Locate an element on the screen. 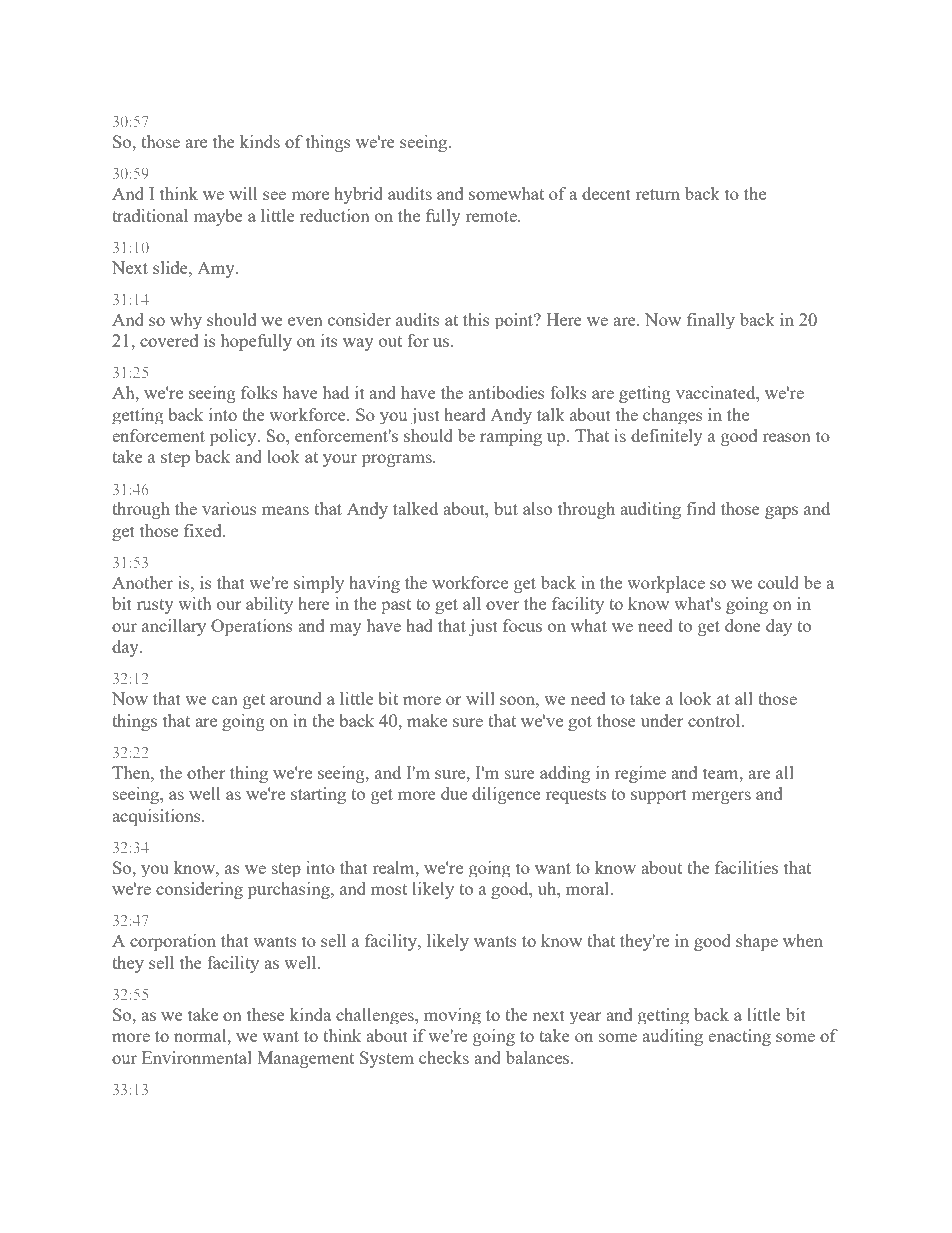 The image size is (952, 1233). kinds is located at coordinates (260, 141).
